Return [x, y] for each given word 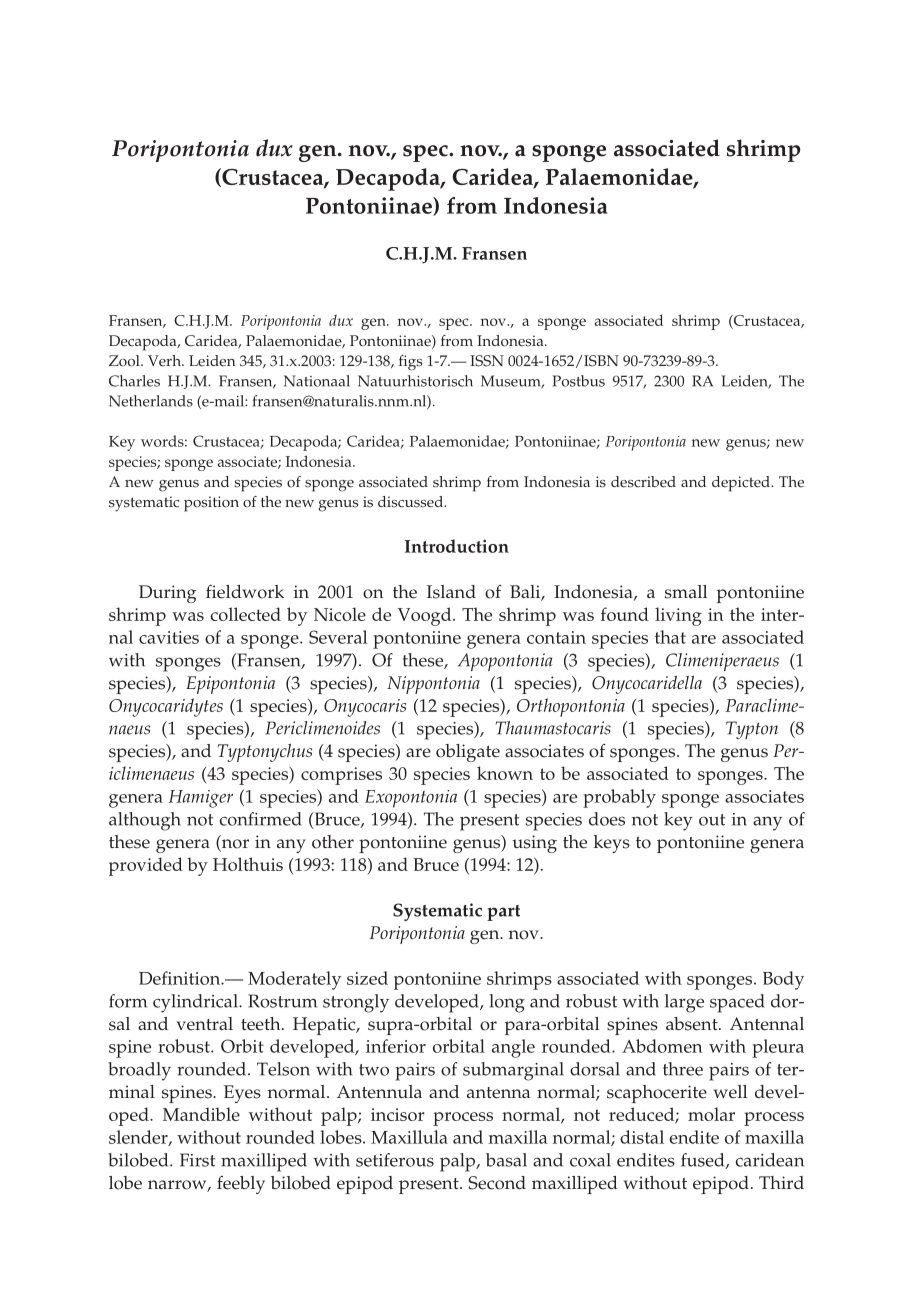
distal [642, 1137]
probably [619, 798]
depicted [742, 484]
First [197, 1160]
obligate [468, 753]
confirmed [260, 819]
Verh [165, 361]
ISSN [487, 361]
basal [506, 1160]
